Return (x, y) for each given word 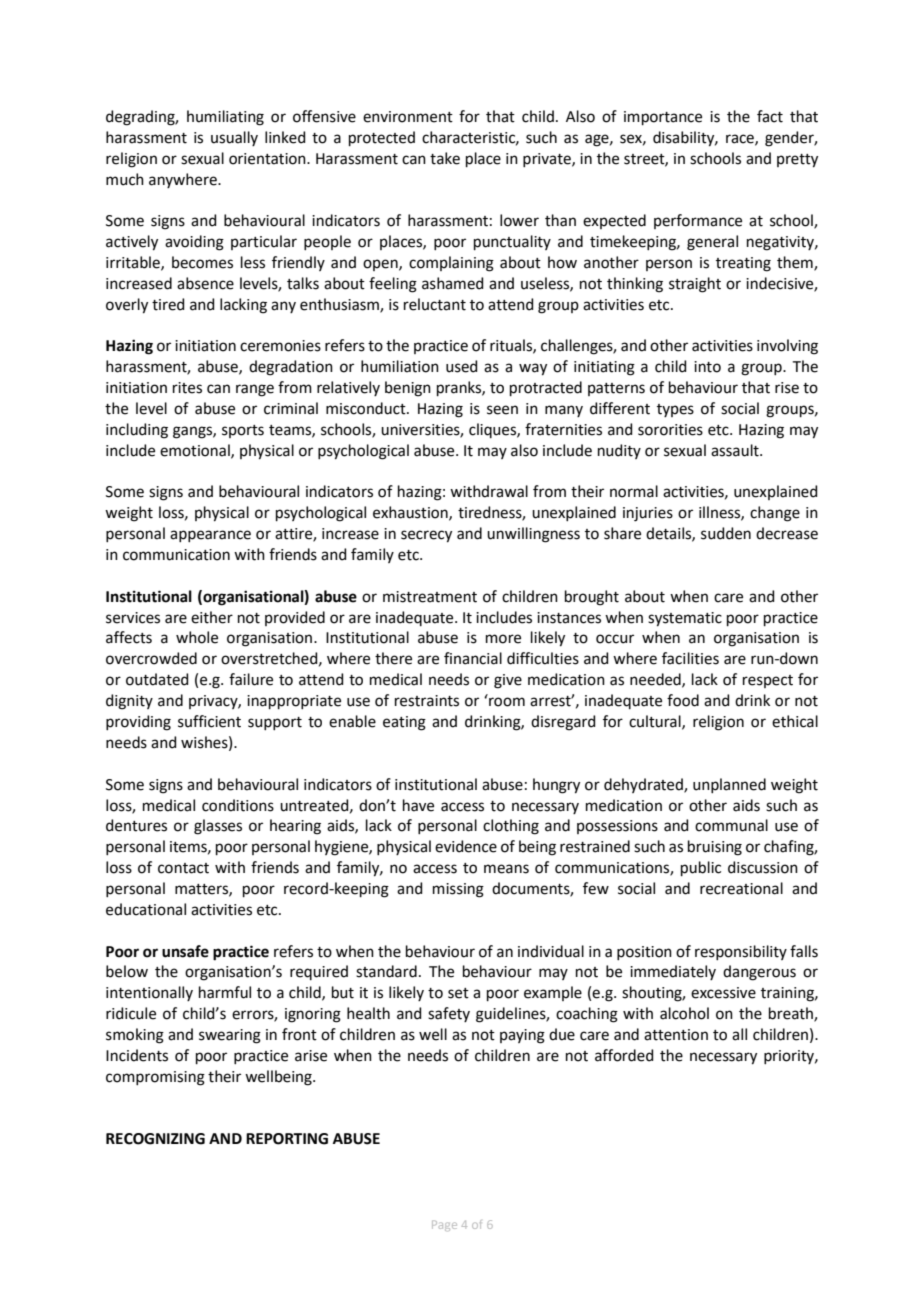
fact (770, 116)
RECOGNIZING (155, 1139)
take (445, 158)
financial (473, 658)
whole (197, 637)
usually (234, 138)
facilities (690, 658)
